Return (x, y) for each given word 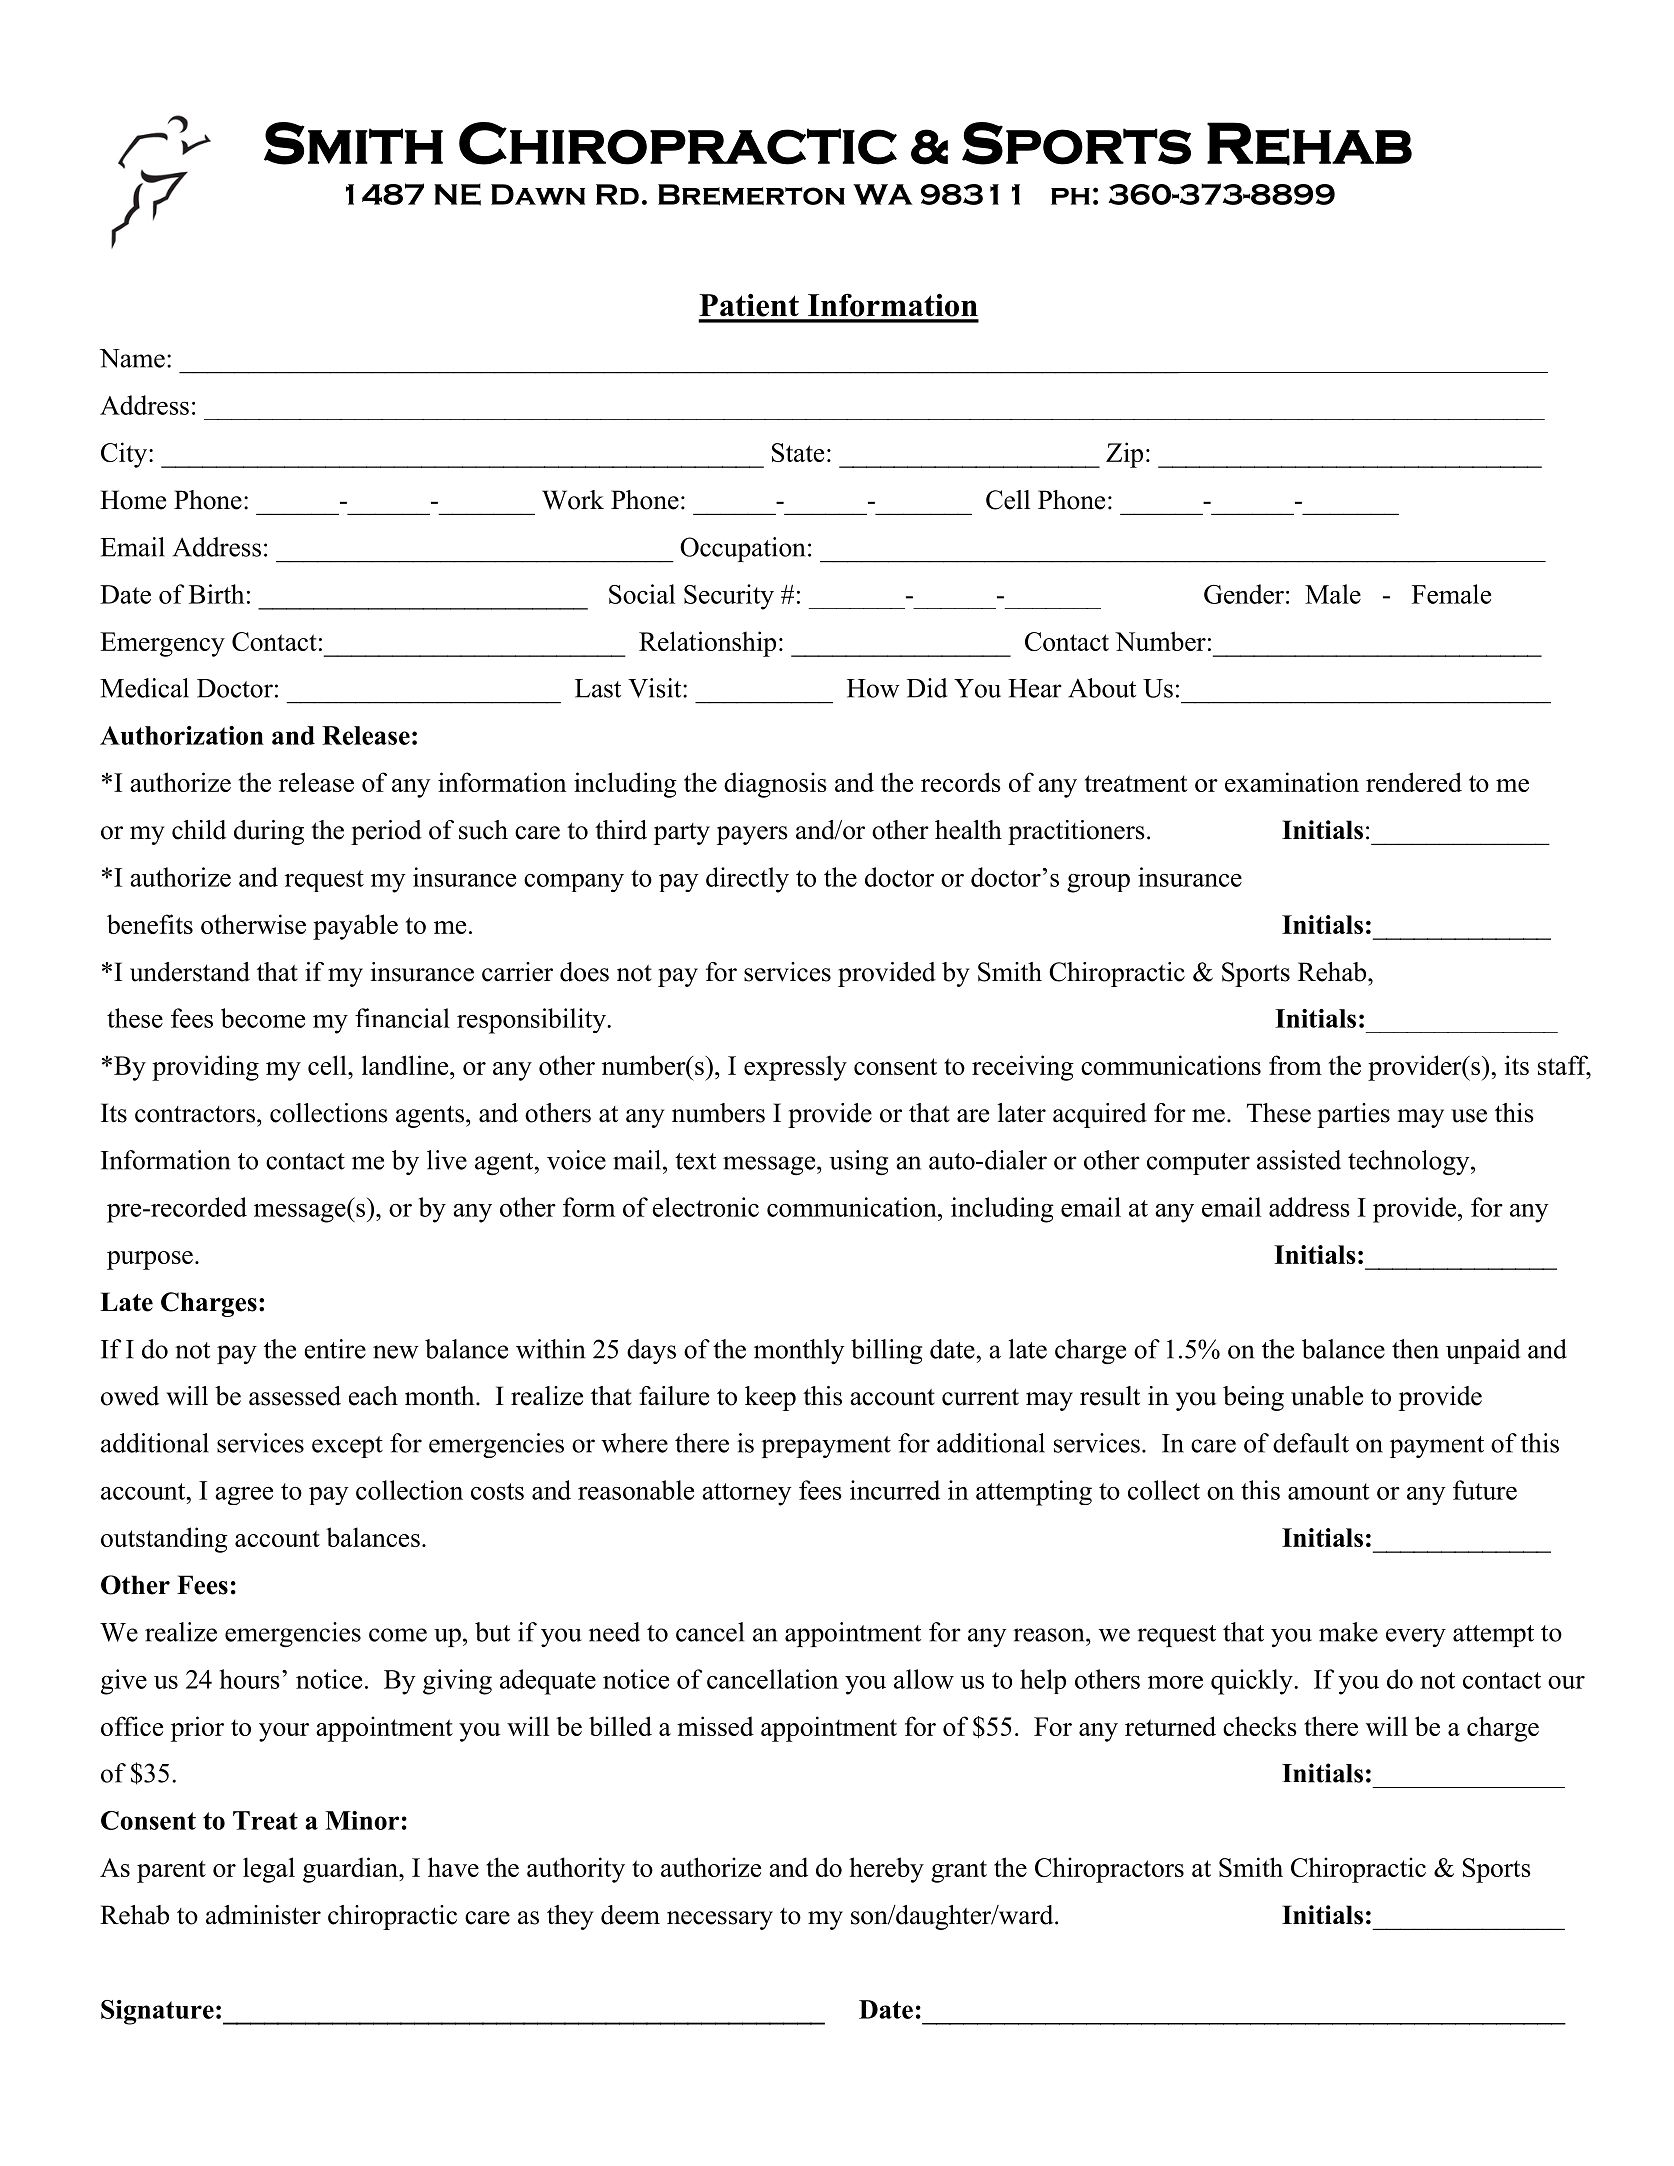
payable (355, 927)
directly (747, 880)
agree (244, 1496)
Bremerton (751, 195)
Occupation (742, 549)
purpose (150, 1260)
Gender (1244, 594)
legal (269, 1870)
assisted (1299, 1160)
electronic (705, 1207)
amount (1329, 1491)
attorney (747, 1494)
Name (132, 358)
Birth (216, 594)
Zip (1124, 455)
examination (1292, 782)
